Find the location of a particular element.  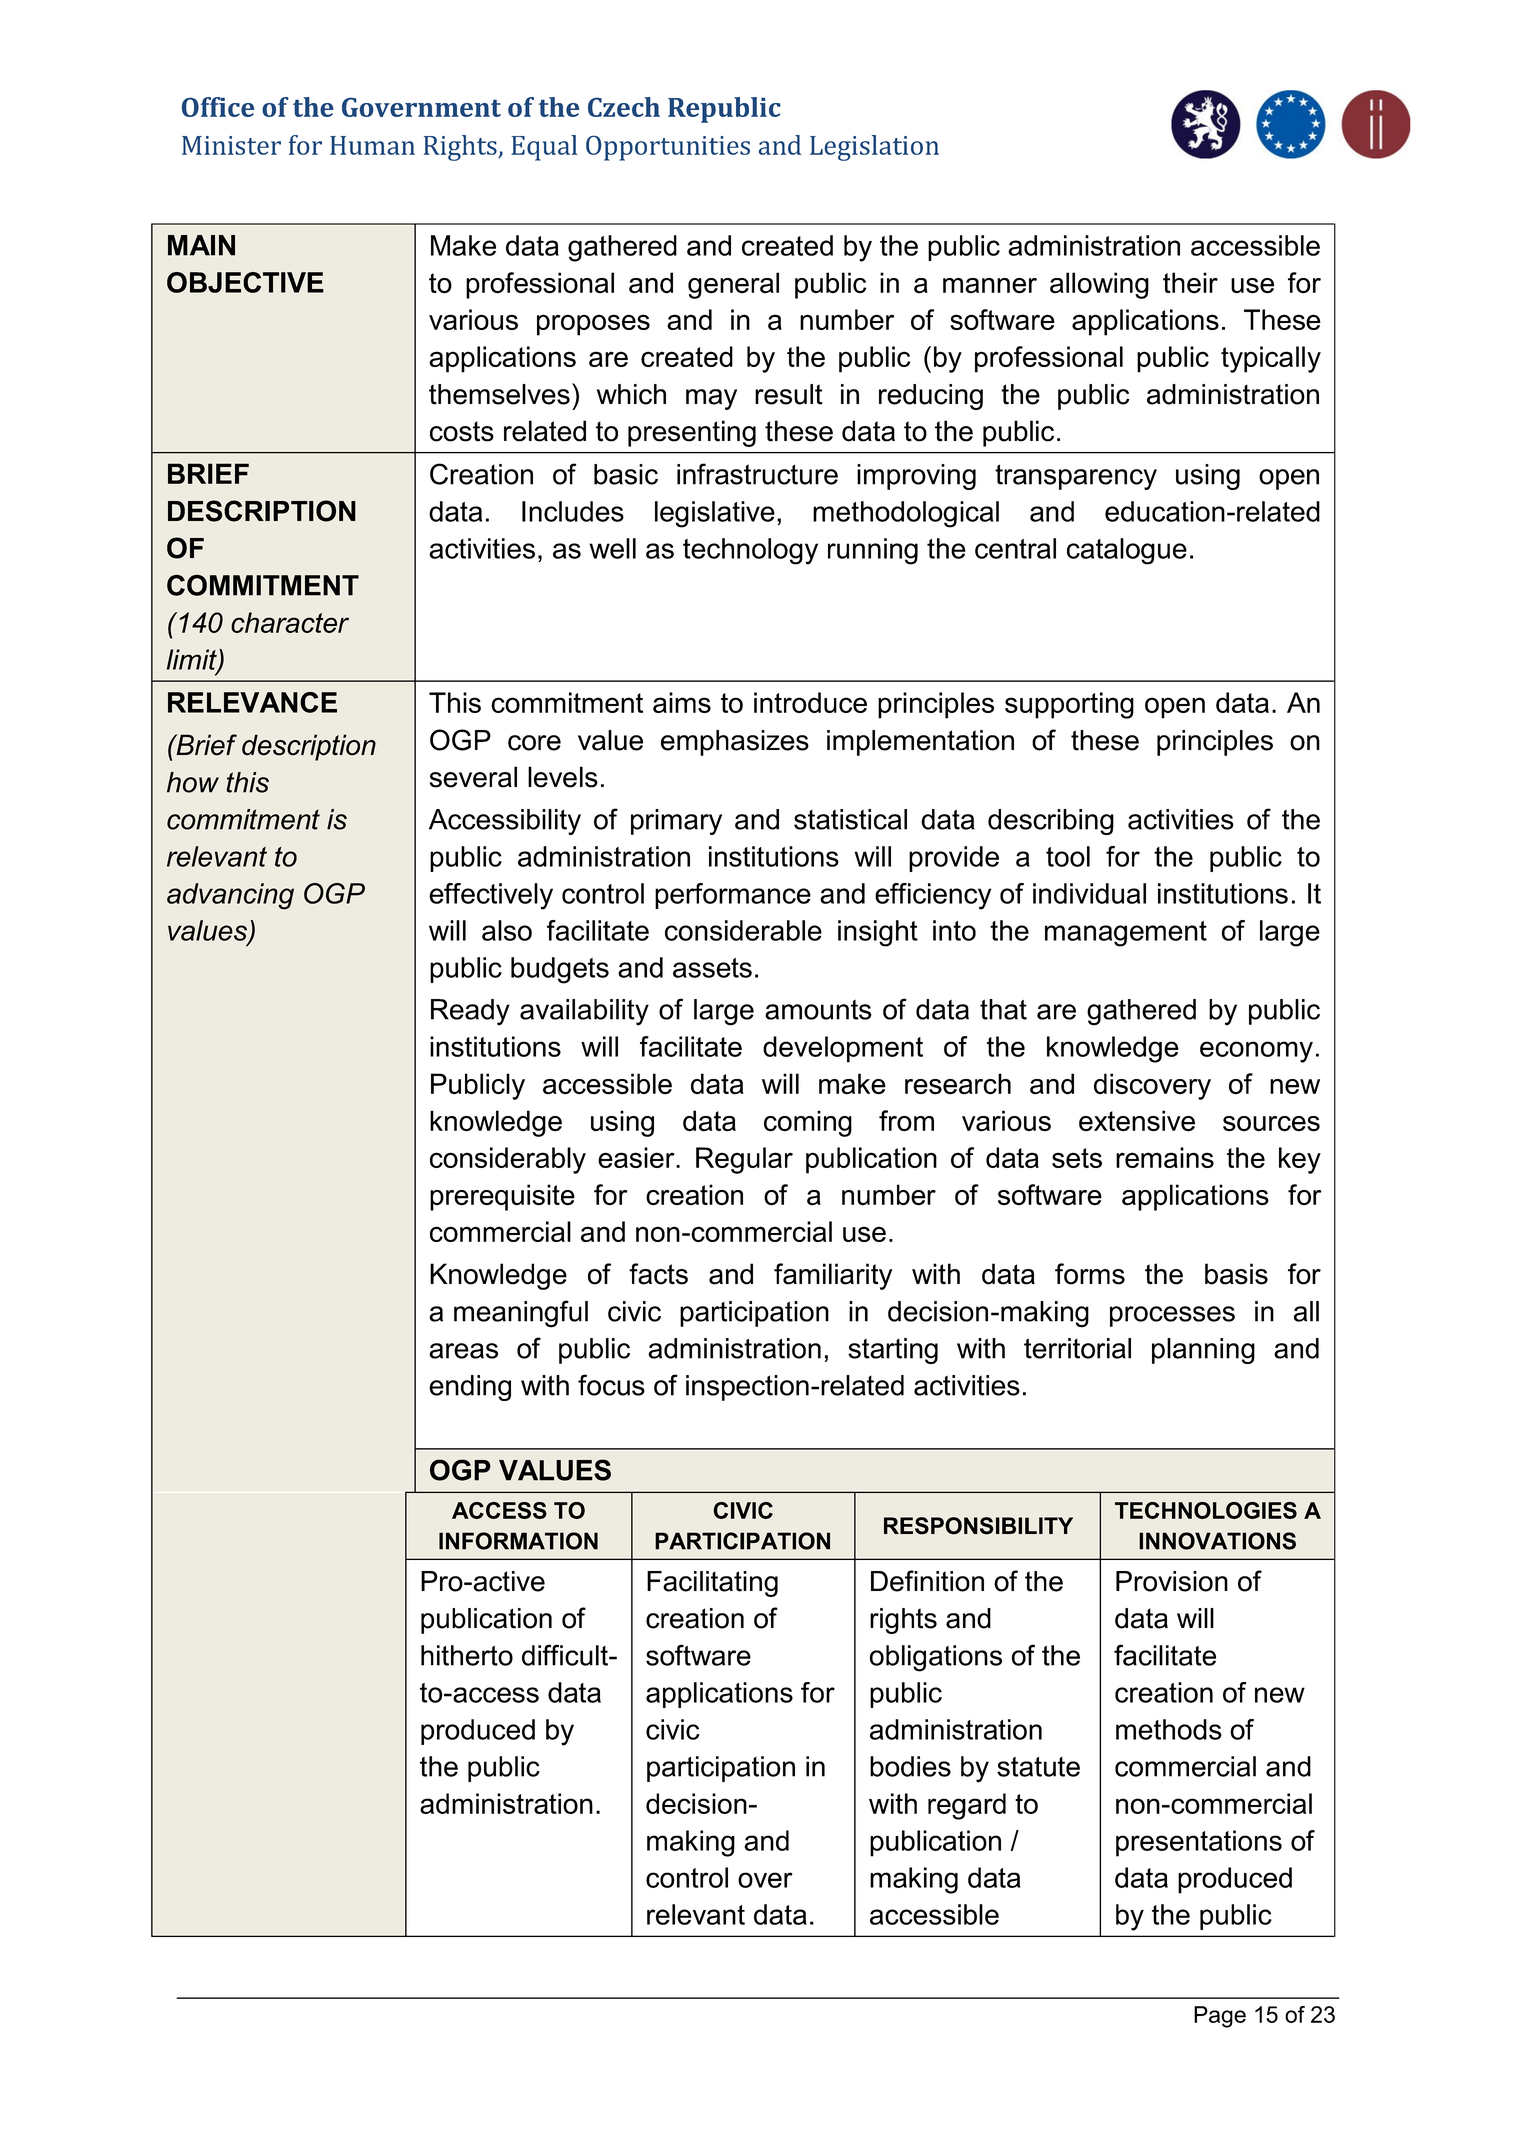

hitherto is located at coordinates (467, 1655).
